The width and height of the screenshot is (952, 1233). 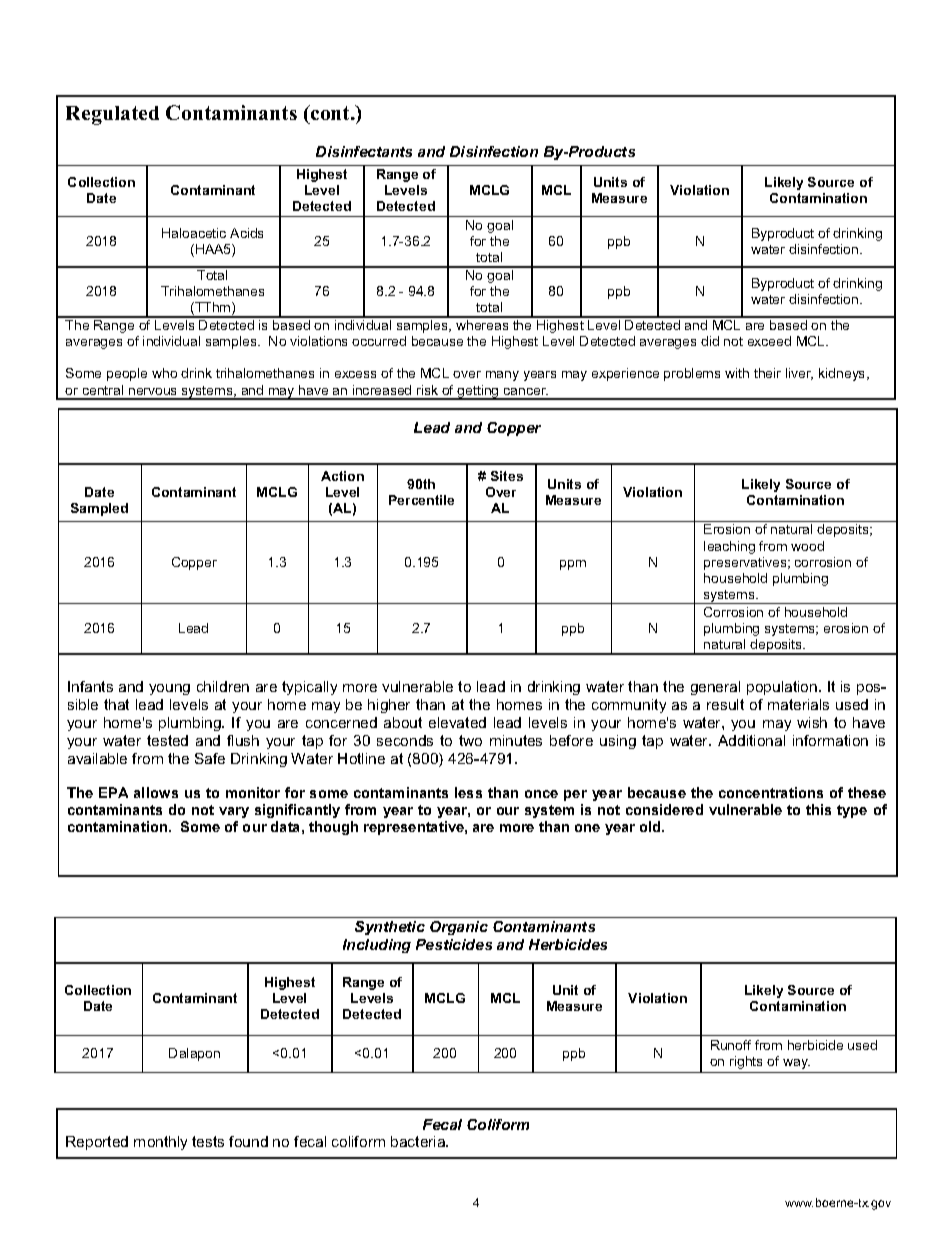 I want to click on Regulated, so click(x=112, y=115).
